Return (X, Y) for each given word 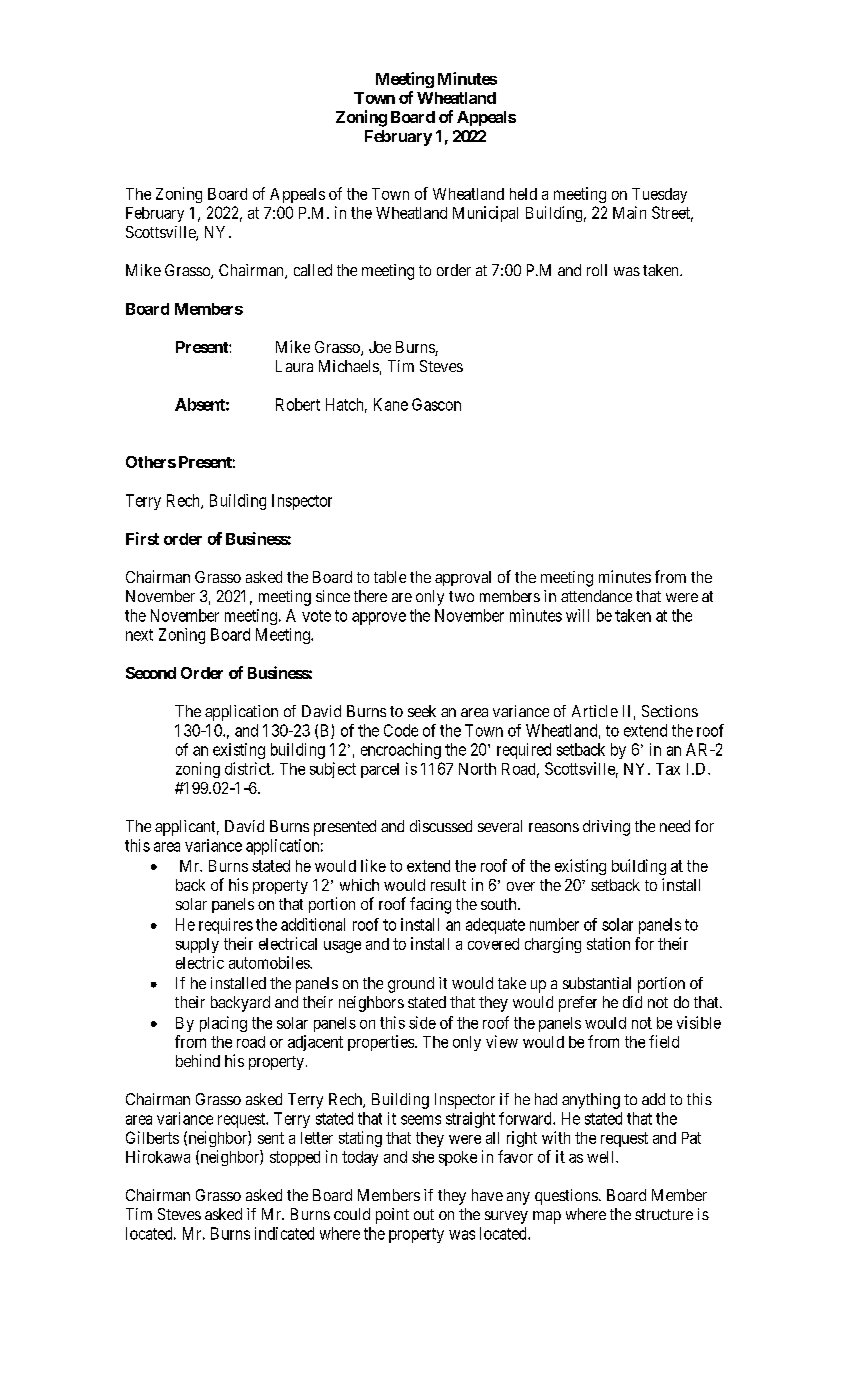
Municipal (485, 214)
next (139, 635)
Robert (298, 404)
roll (597, 270)
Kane (391, 404)
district (249, 768)
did (632, 1002)
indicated (284, 1233)
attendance (596, 596)
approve (379, 618)
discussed (441, 826)
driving (606, 828)
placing (223, 1024)
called (313, 270)
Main (629, 212)
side (422, 1022)
